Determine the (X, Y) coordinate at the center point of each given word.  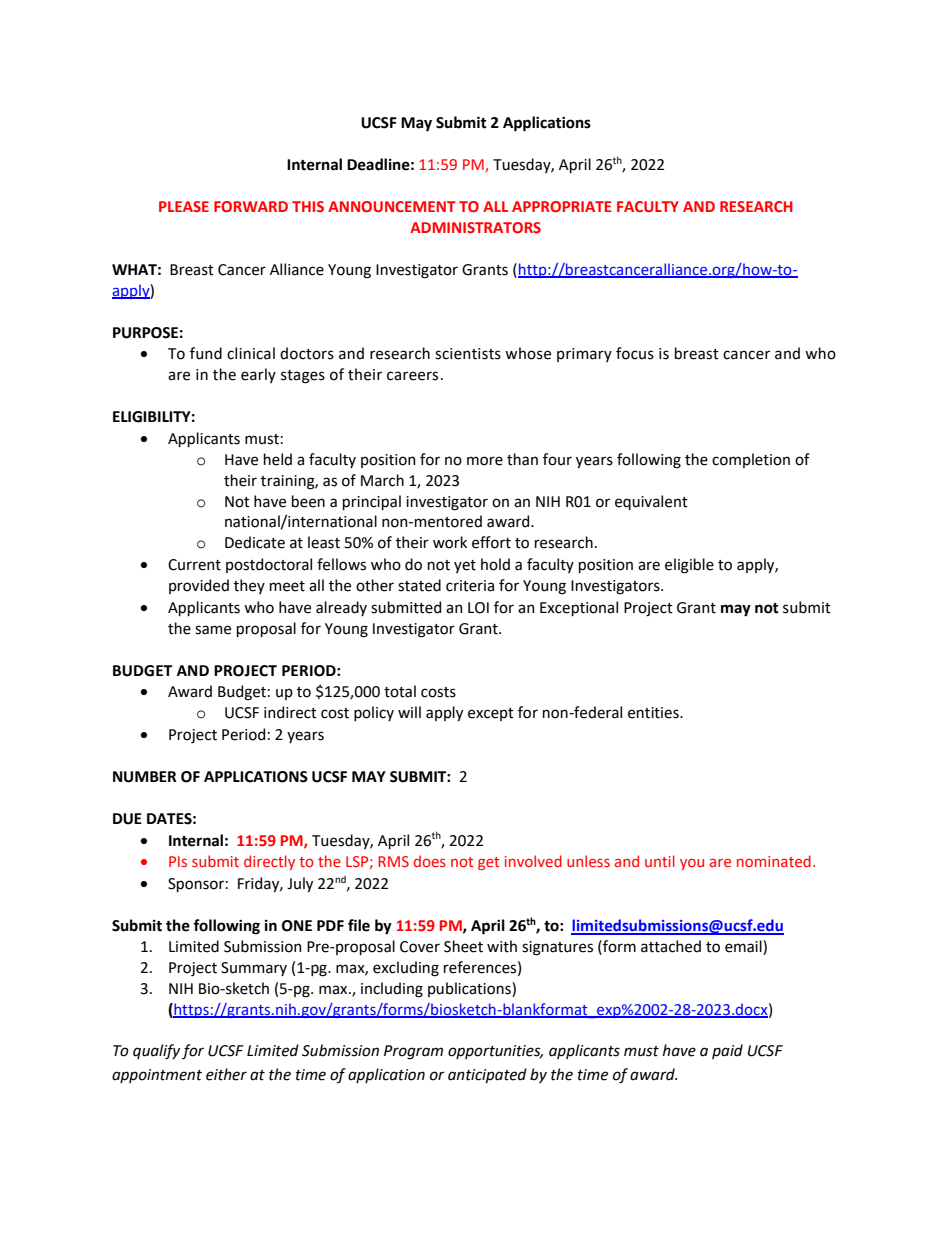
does (430, 861)
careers (412, 376)
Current (194, 565)
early (258, 375)
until (660, 861)
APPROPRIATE (562, 206)
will (409, 712)
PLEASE (184, 206)
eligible (689, 566)
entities (654, 713)
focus (635, 353)
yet (465, 566)
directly (269, 862)
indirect (290, 712)
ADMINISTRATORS (475, 227)
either (226, 1074)
